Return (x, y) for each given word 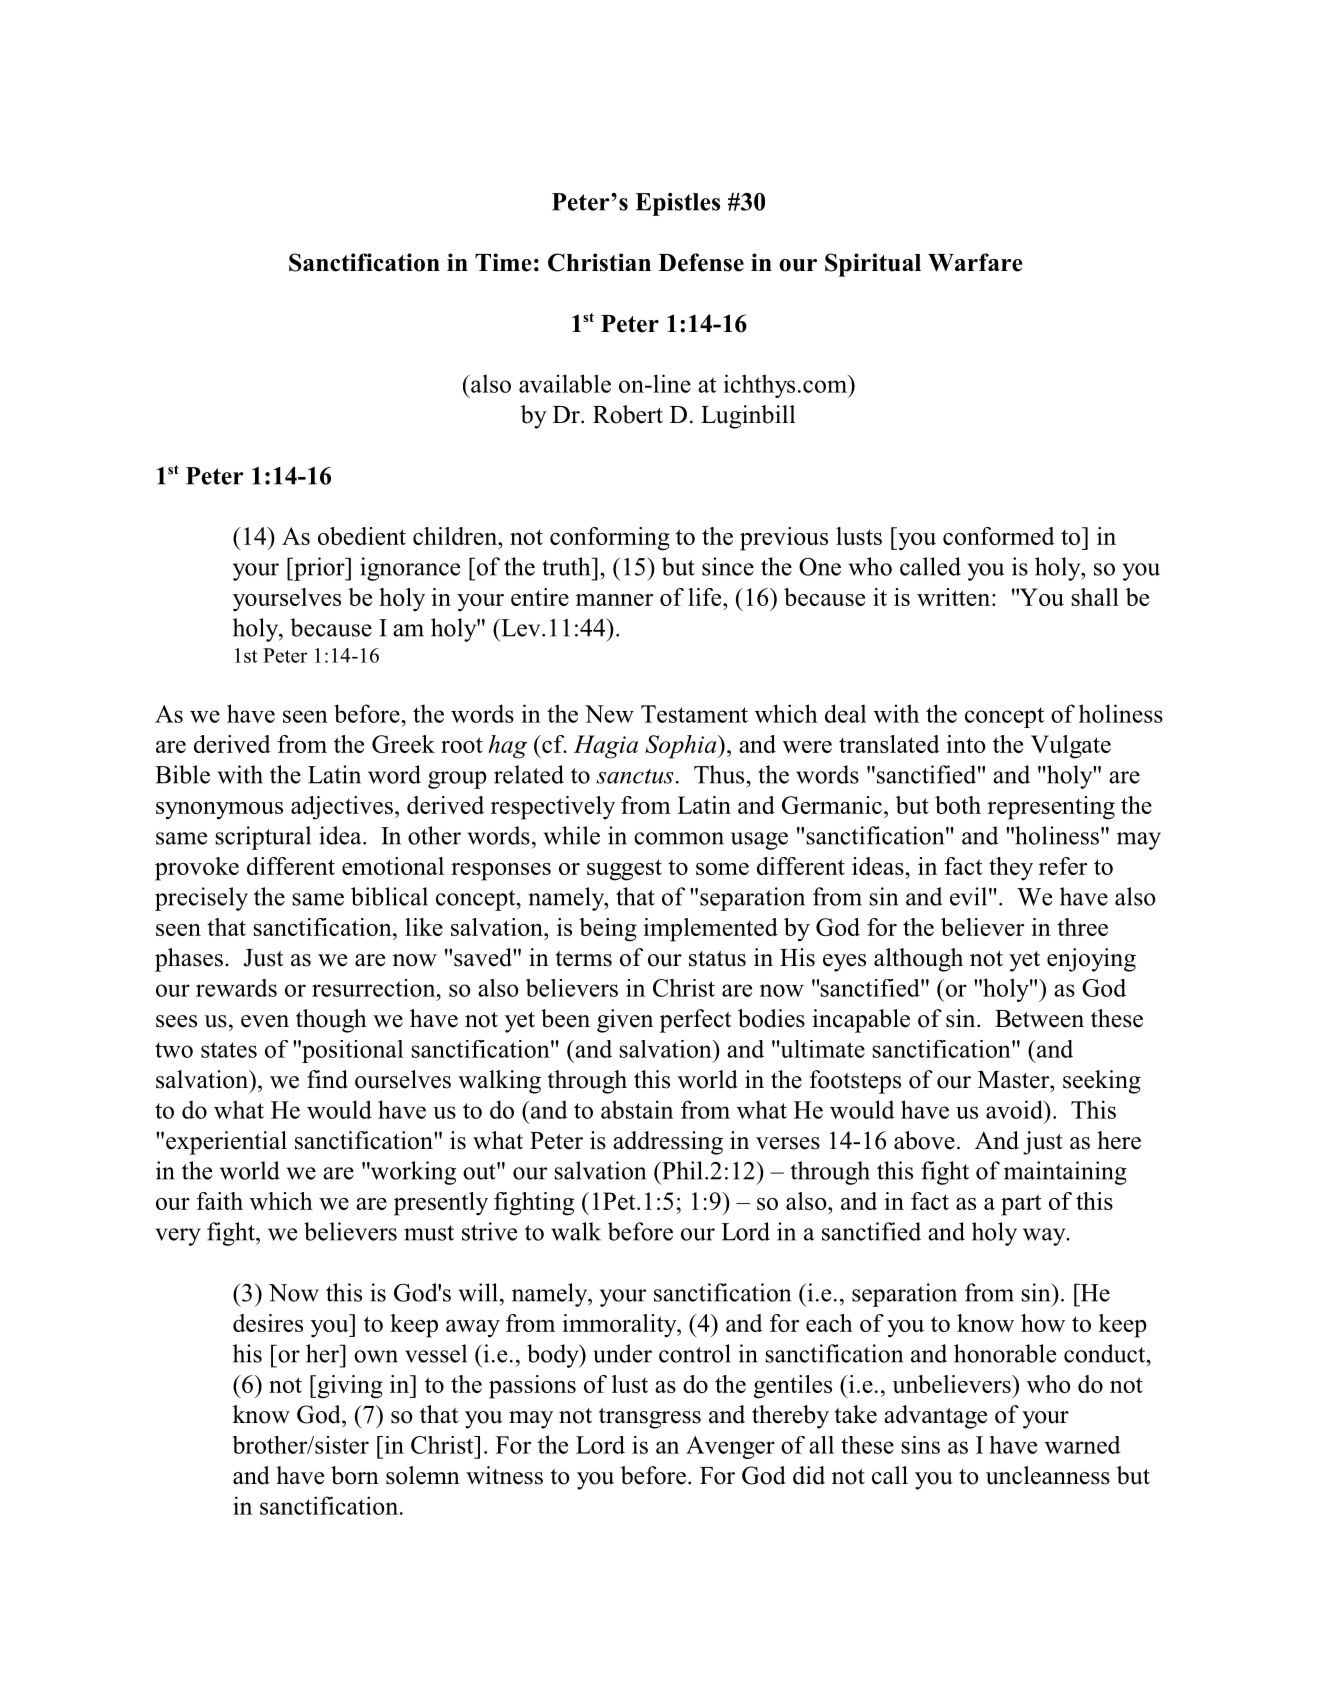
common (679, 838)
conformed (999, 536)
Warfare (975, 262)
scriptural (263, 838)
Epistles (677, 204)
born (355, 1475)
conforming (610, 539)
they (1011, 869)
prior (319, 569)
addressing (668, 1143)
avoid (1015, 1109)
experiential (226, 1143)
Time (503, 262)
